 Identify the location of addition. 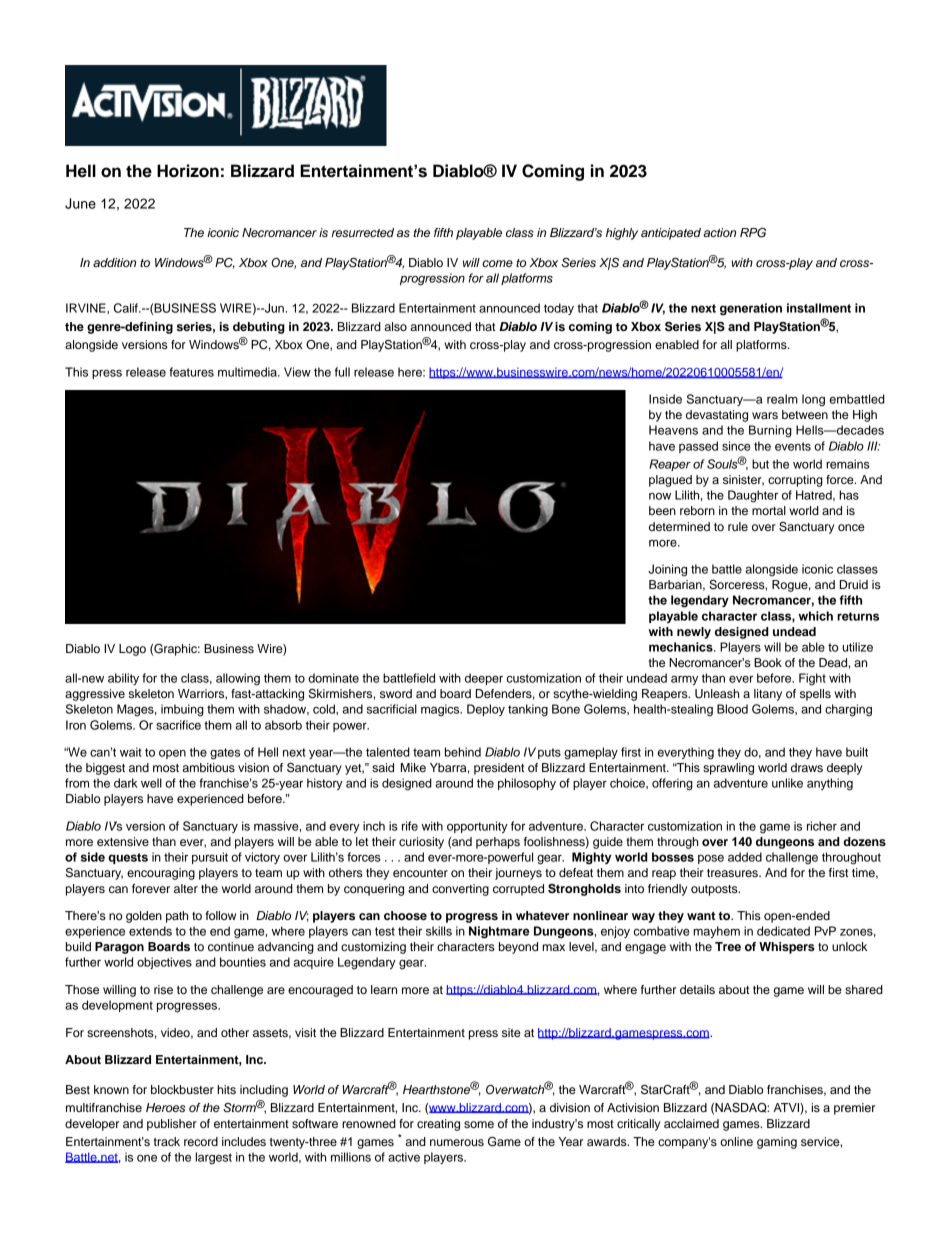
(114, 262).
